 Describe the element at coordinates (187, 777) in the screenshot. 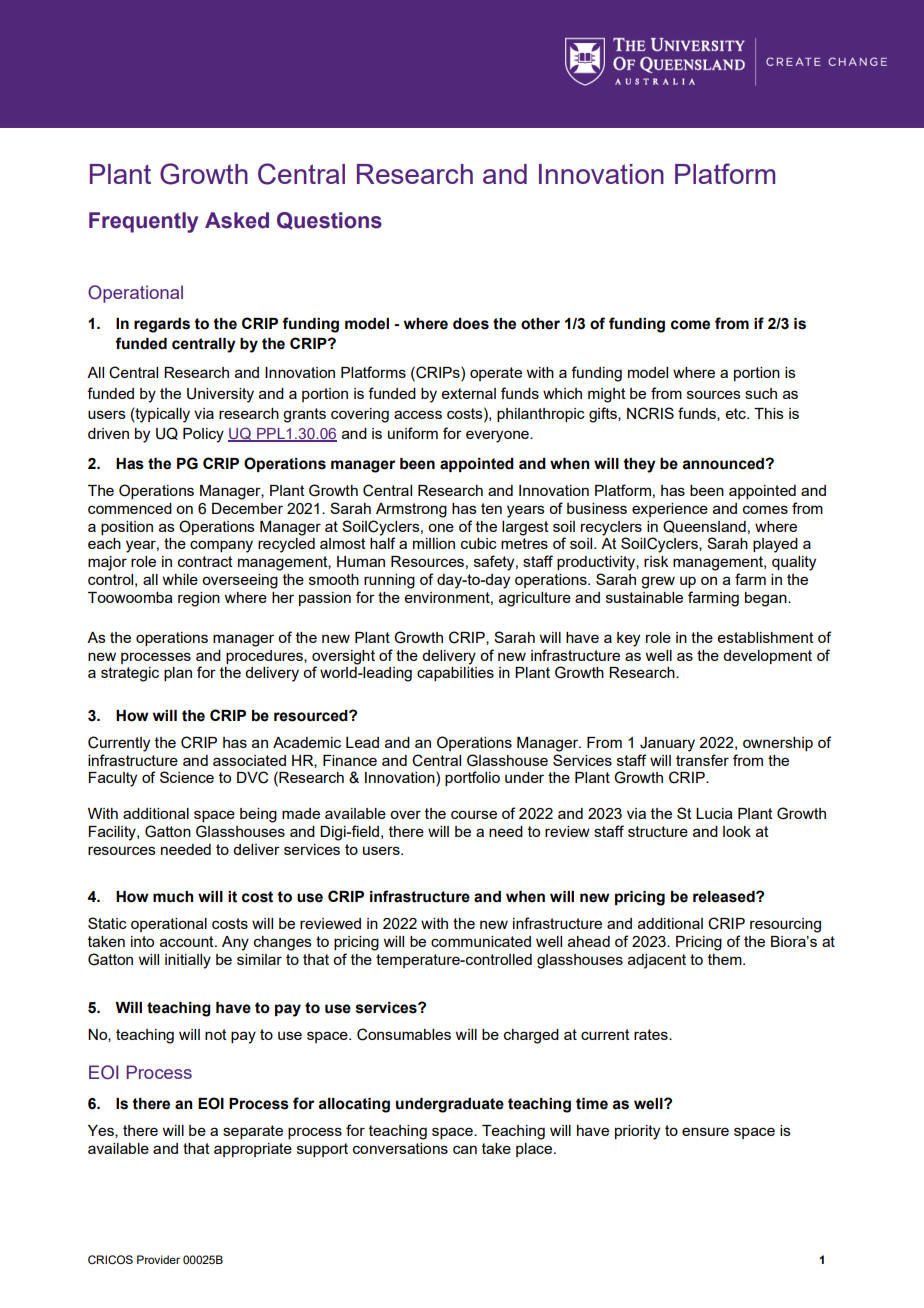

I see `Science` at that location.
